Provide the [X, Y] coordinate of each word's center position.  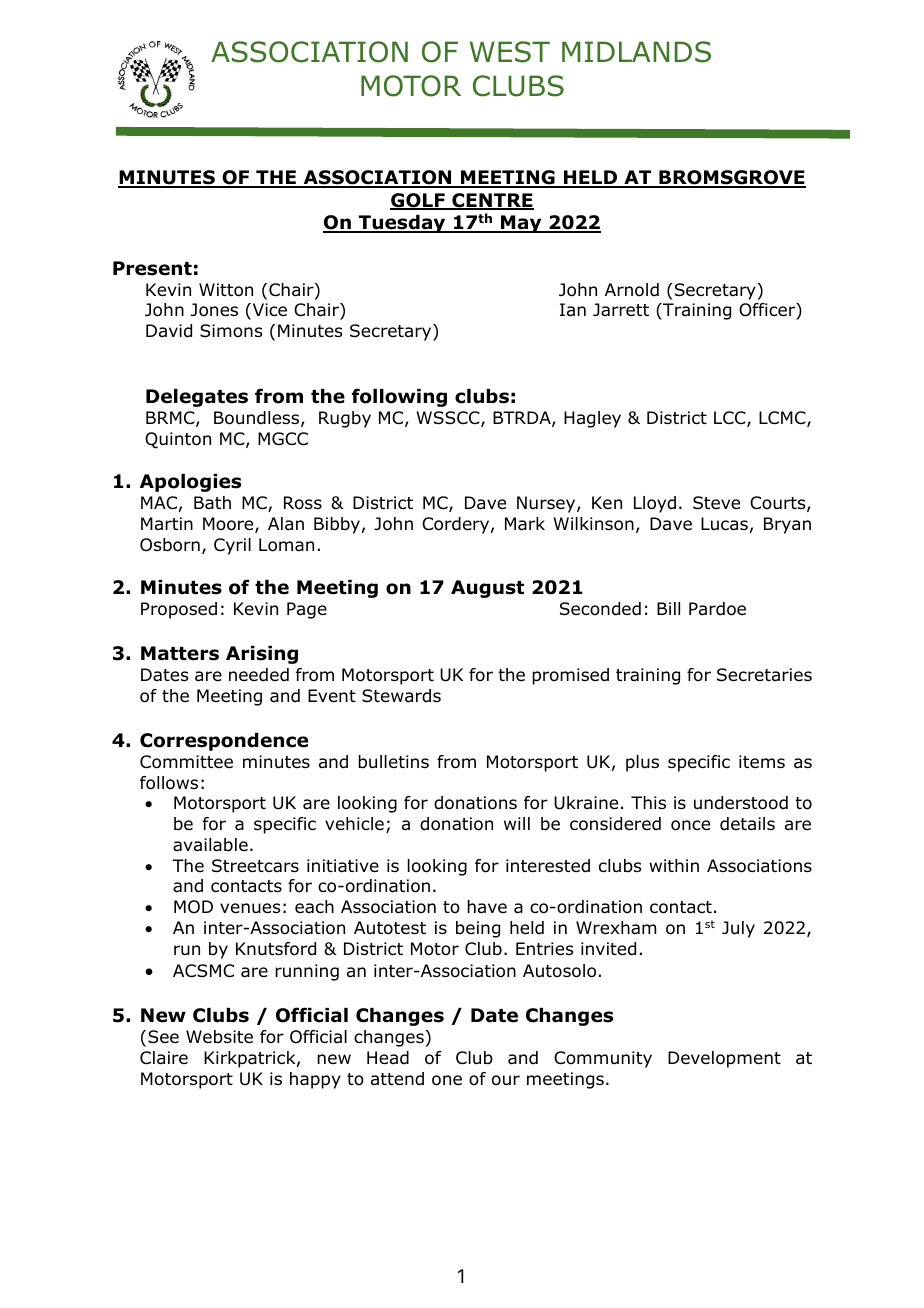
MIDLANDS [636, 52]
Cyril [232, 546]
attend [397, 1079]
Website [219, 1037]
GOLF [418, 201]
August [487, 589]
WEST [509, 52]
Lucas [724, 524]
